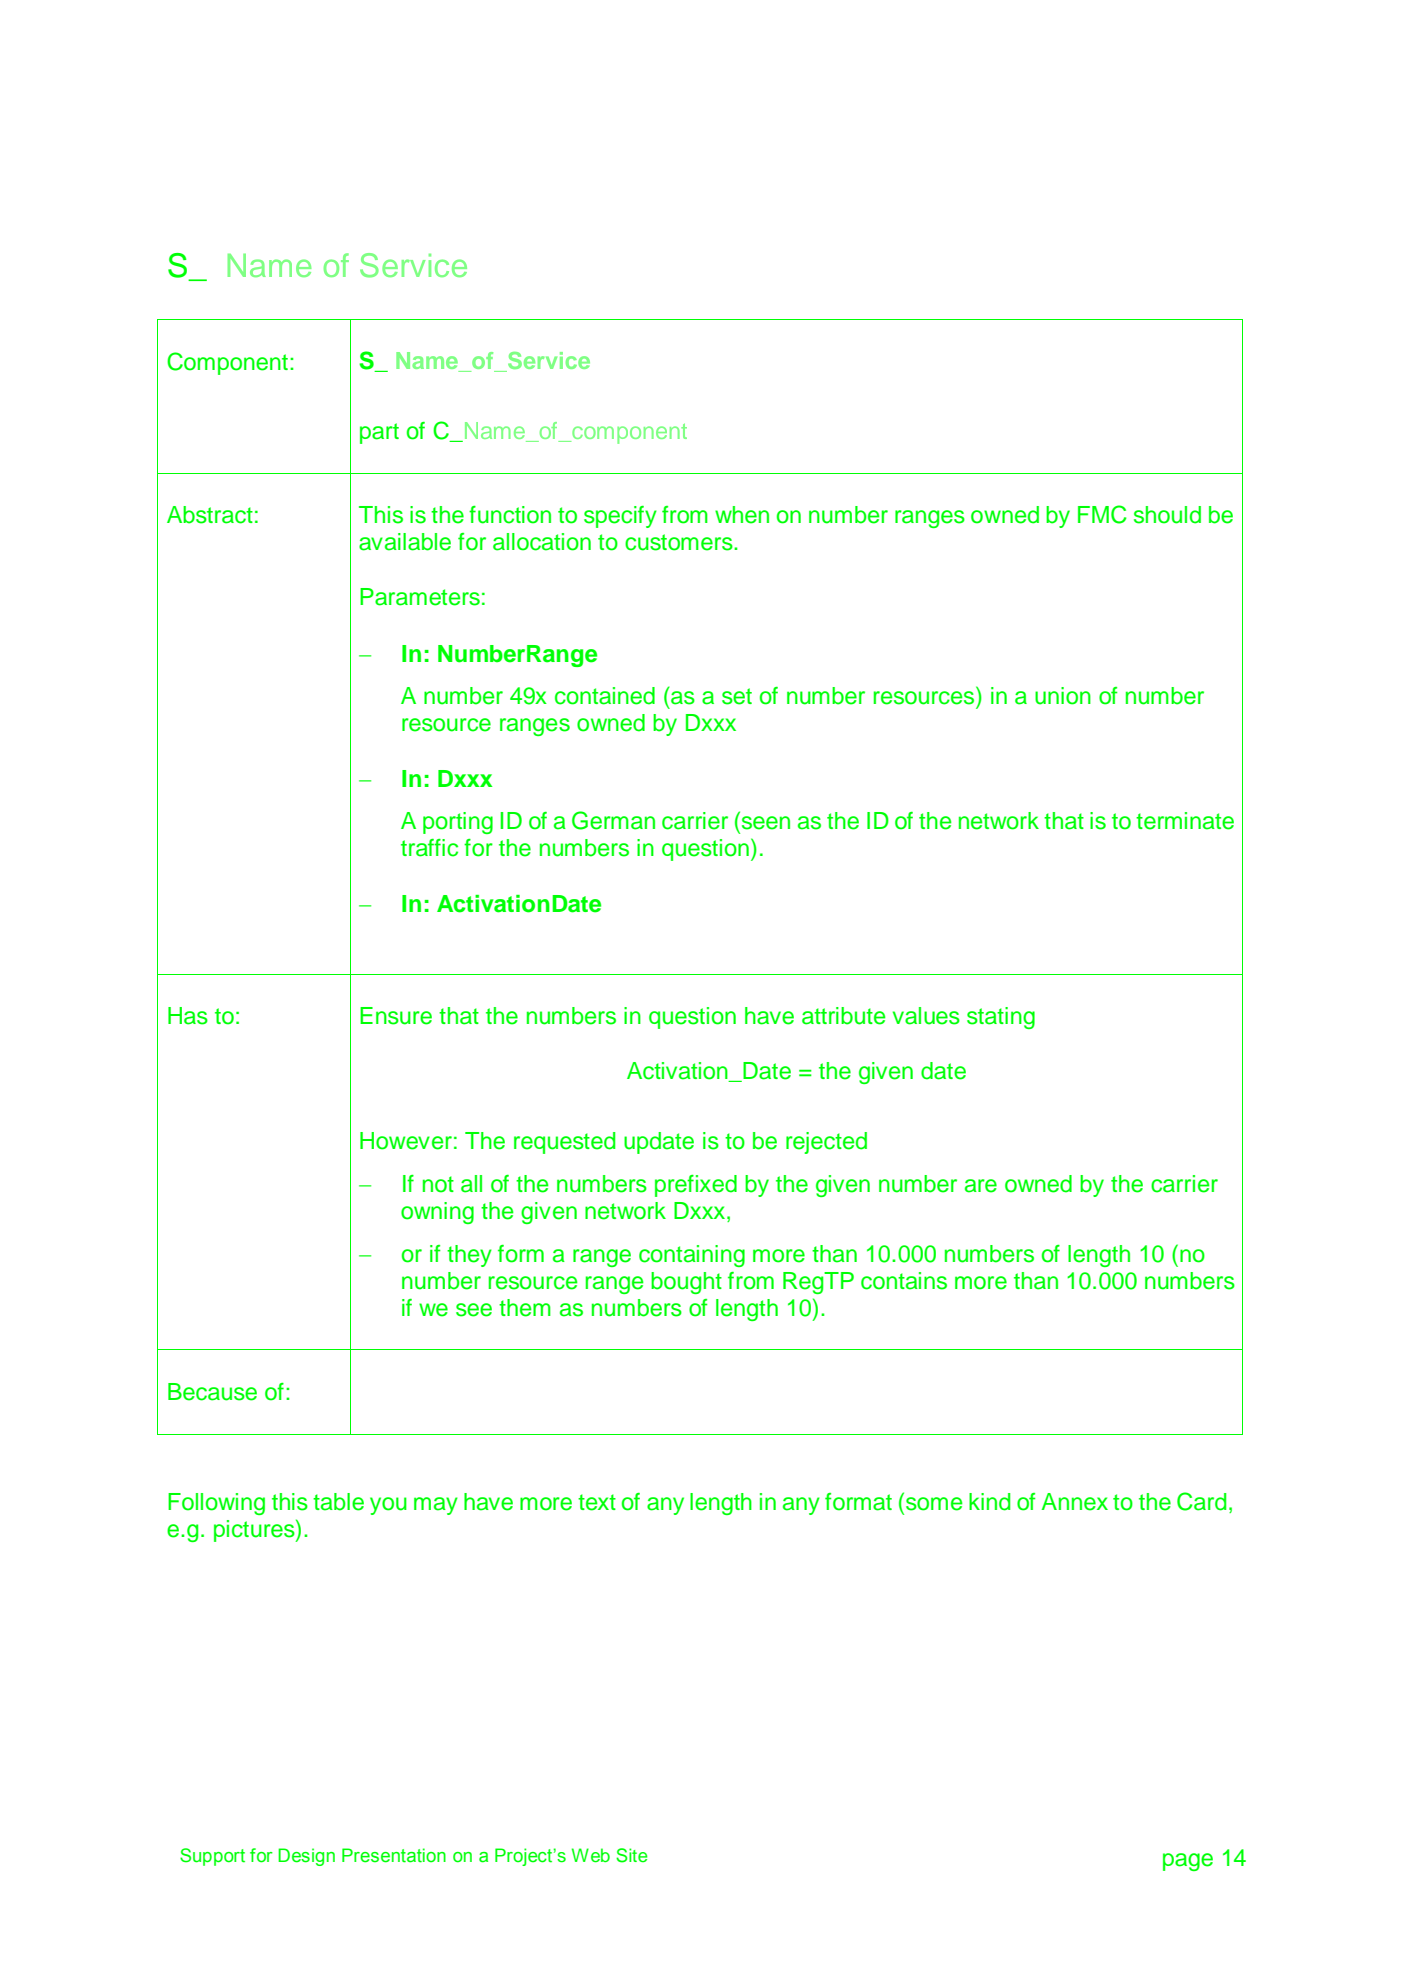 The width and height of the page is (1401, 1982). Describe the element at coordinates (396, 1016) in the page. I see `Ensure` at that location.
